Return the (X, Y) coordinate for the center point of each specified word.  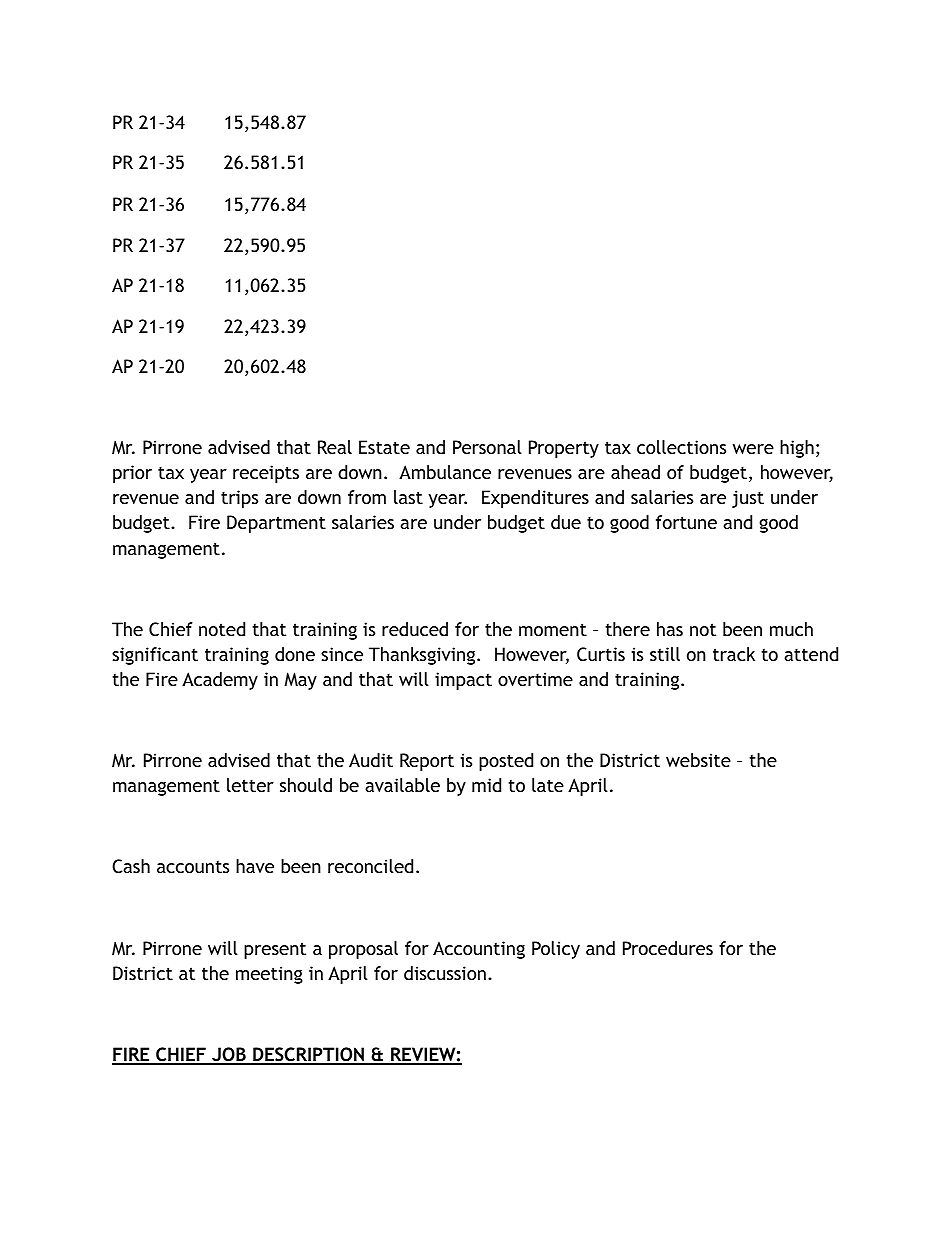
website (698, 760)
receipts (266, 474)
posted (506, 762)
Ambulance (445, 472)
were (753, 449)
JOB (229, 1055)
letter (250, 785)
